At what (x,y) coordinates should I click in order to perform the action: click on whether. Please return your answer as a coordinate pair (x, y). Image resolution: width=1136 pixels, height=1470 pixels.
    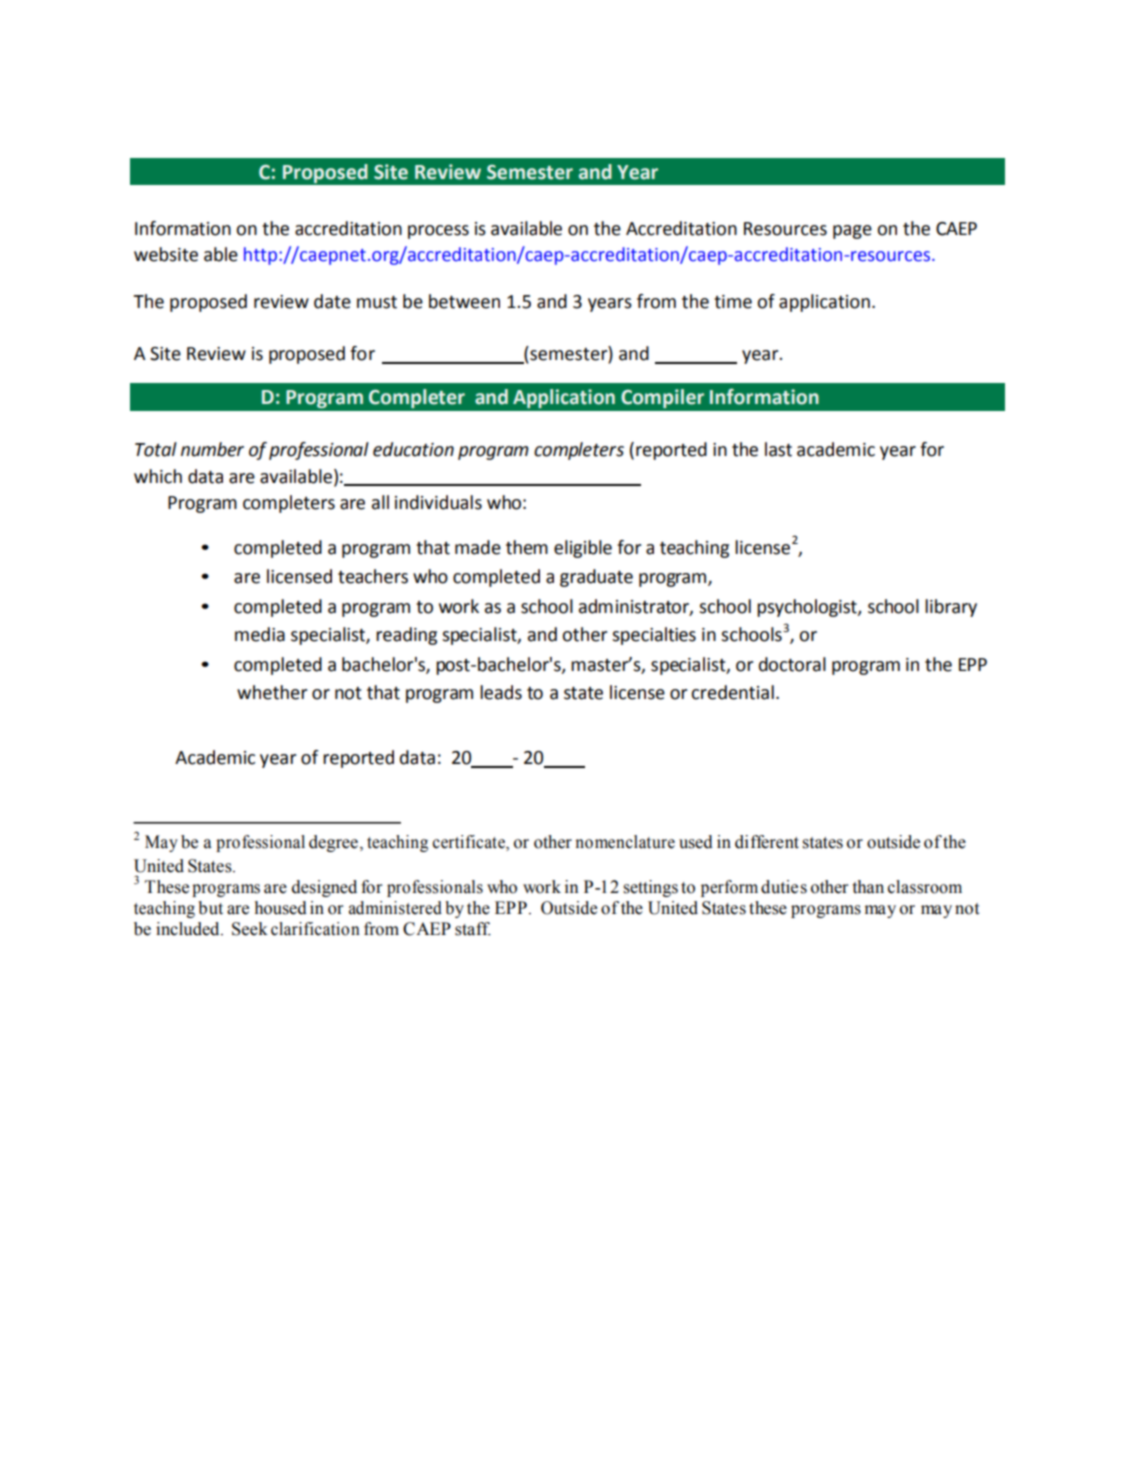
    Looking at the image, I should click on (272, 692).
